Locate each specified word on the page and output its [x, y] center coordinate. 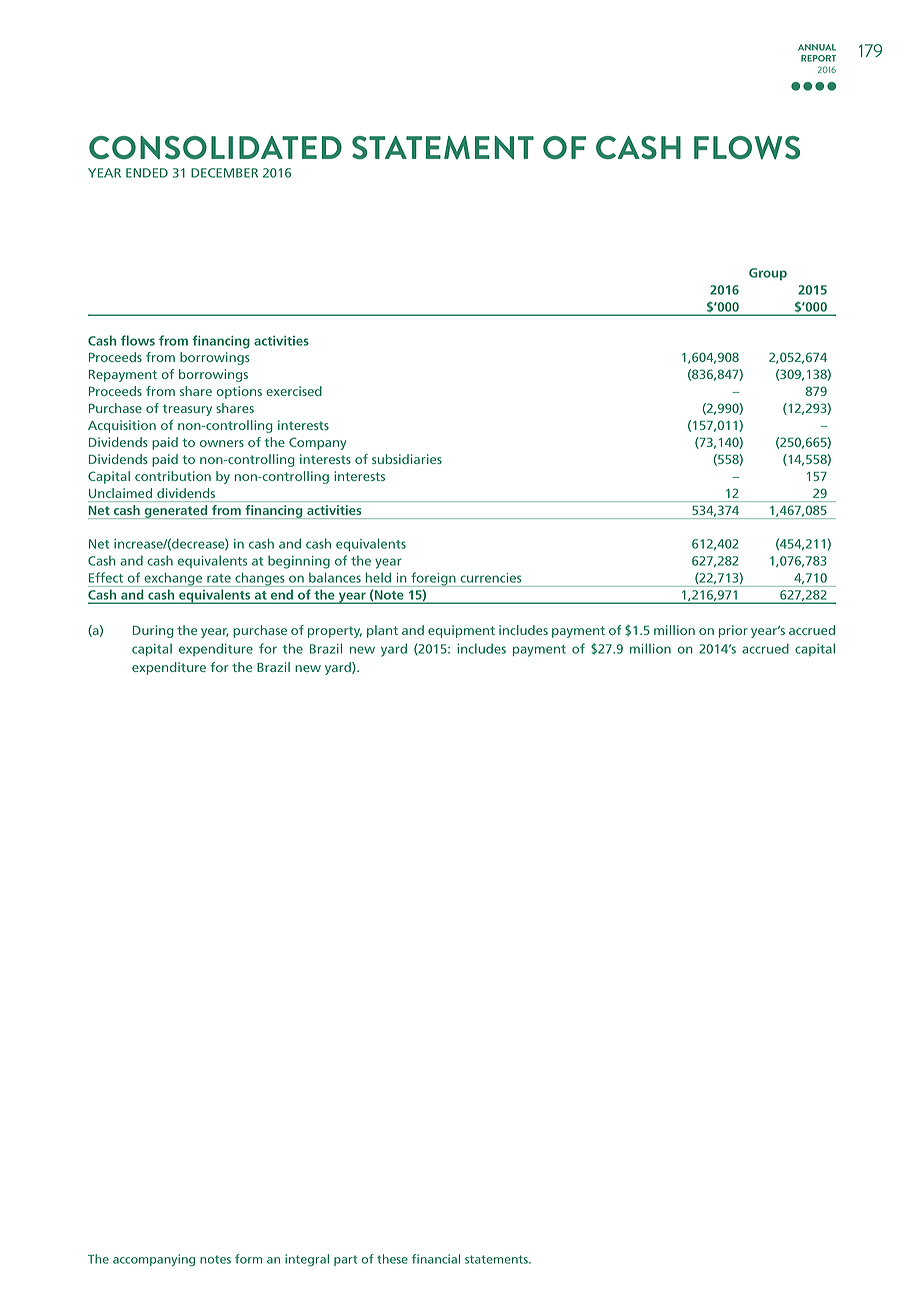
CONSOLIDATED [215, 148]
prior [733, 631]
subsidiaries [407, 459]
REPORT [818, 58]
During [153, 631]
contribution [173, 476]
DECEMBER [224, 173]
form [248, 1259]
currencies [491, 578]
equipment [461, 631]
